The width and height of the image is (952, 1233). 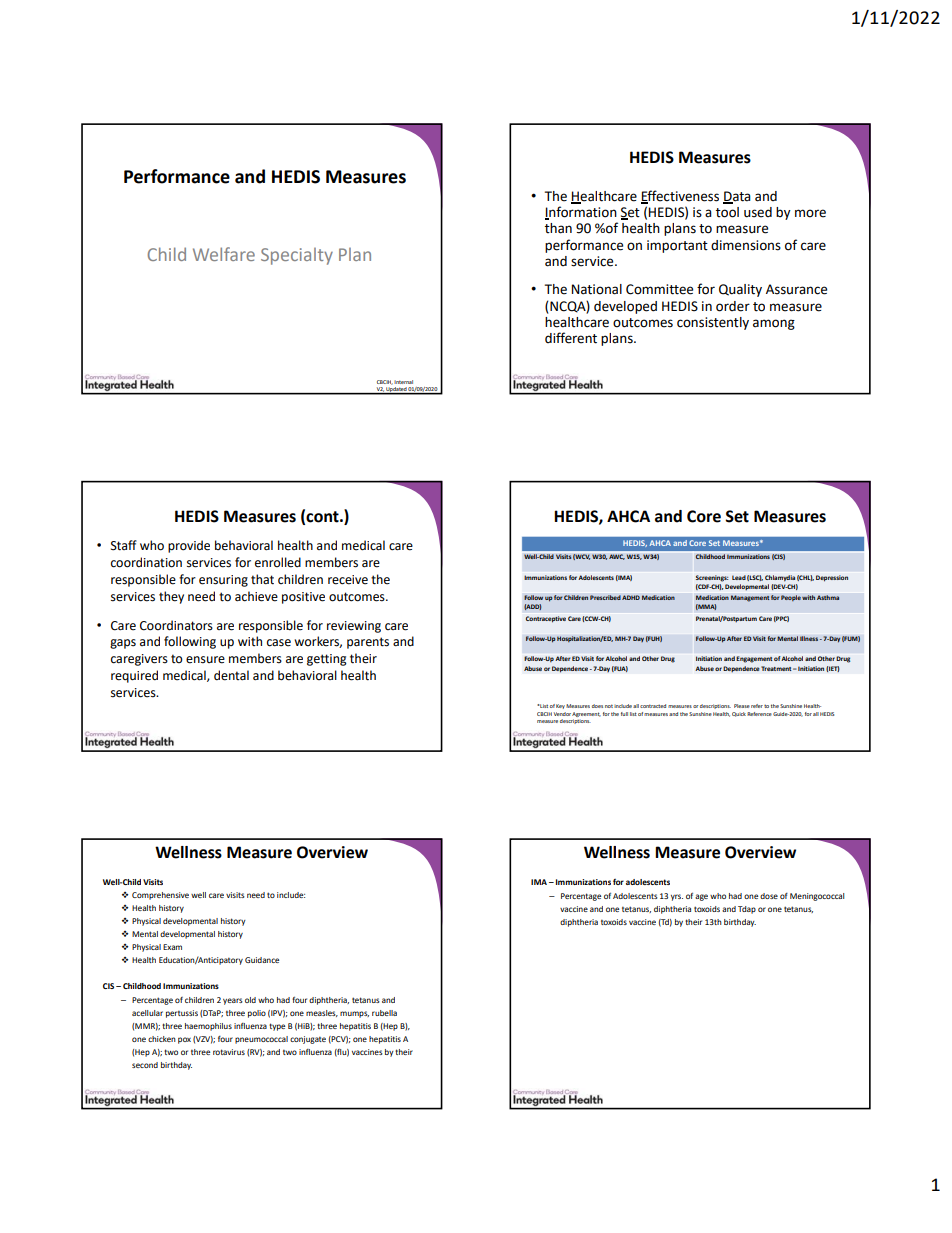 What do you see at coordinates (384, 1013) in the image?
I see `rubella` at bounding box center [384, 1013].
